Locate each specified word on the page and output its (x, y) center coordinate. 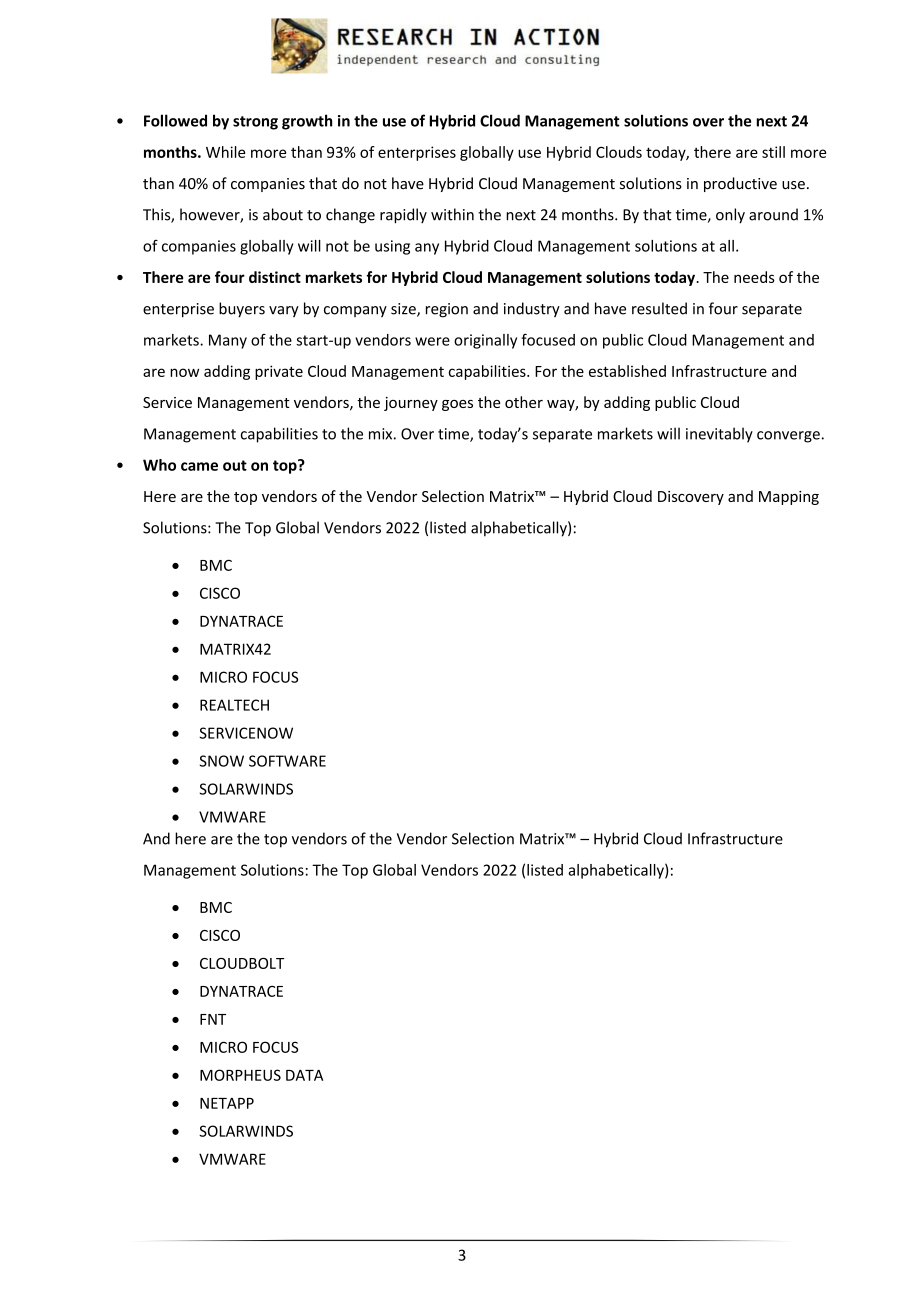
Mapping (789, 498)
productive (740, 184)
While (225, 152)
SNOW (221, 761)
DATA (304, 1075)
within (452, 214)
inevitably (719, 435)
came (199, 466)
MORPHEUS (240, 1075)
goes (457, 405)
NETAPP (227, 1103)
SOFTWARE (287, 761)
